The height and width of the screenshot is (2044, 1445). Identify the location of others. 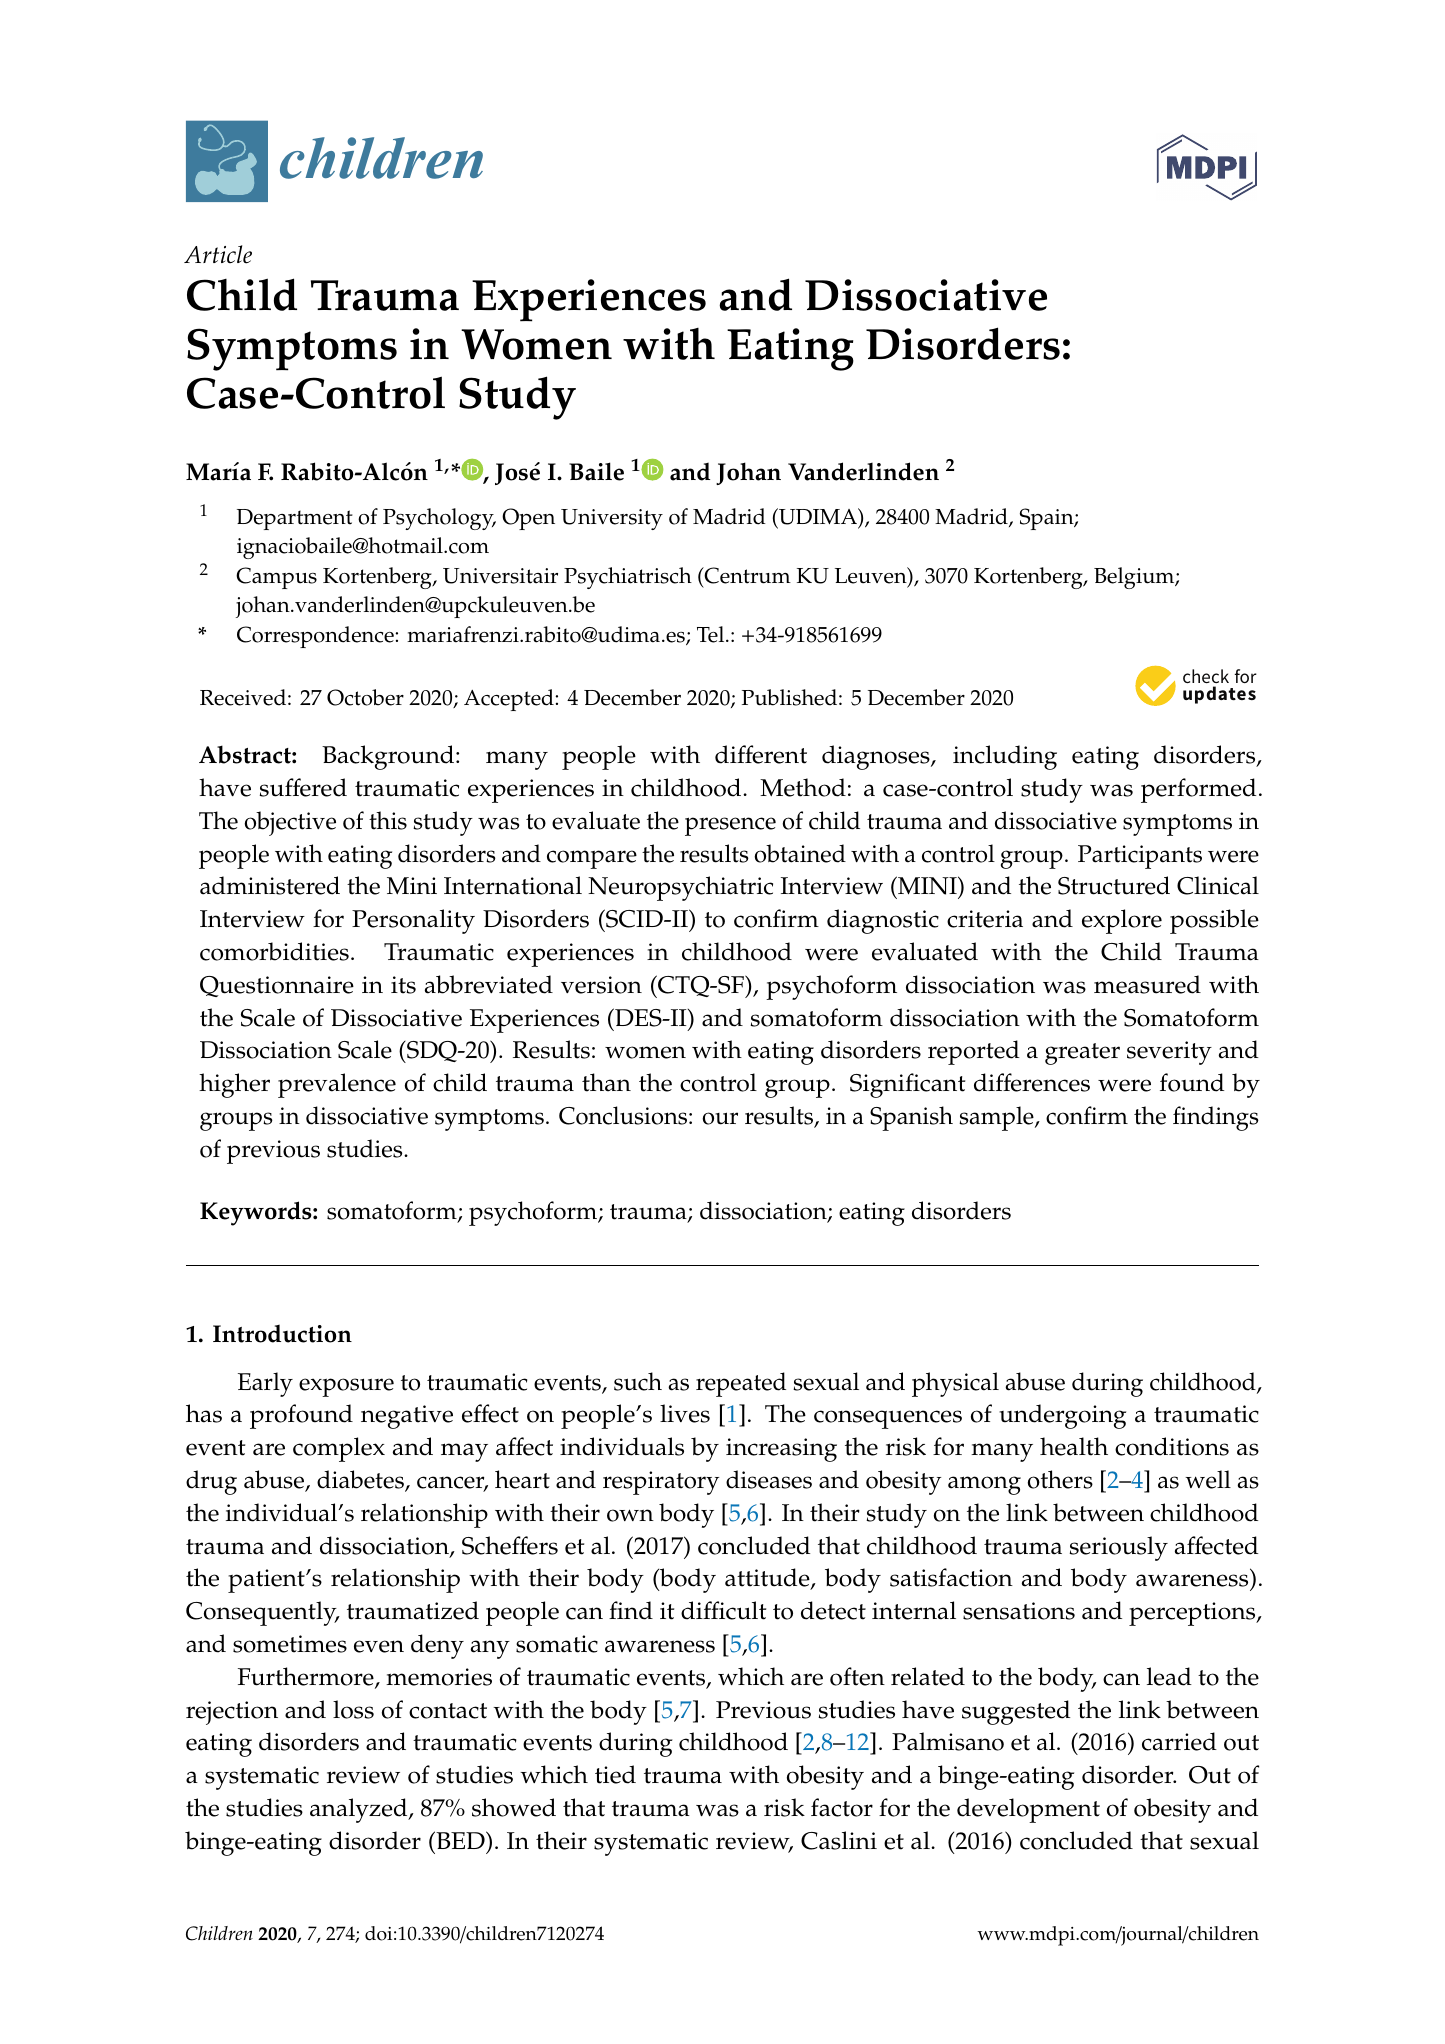
(1060, 1479).
